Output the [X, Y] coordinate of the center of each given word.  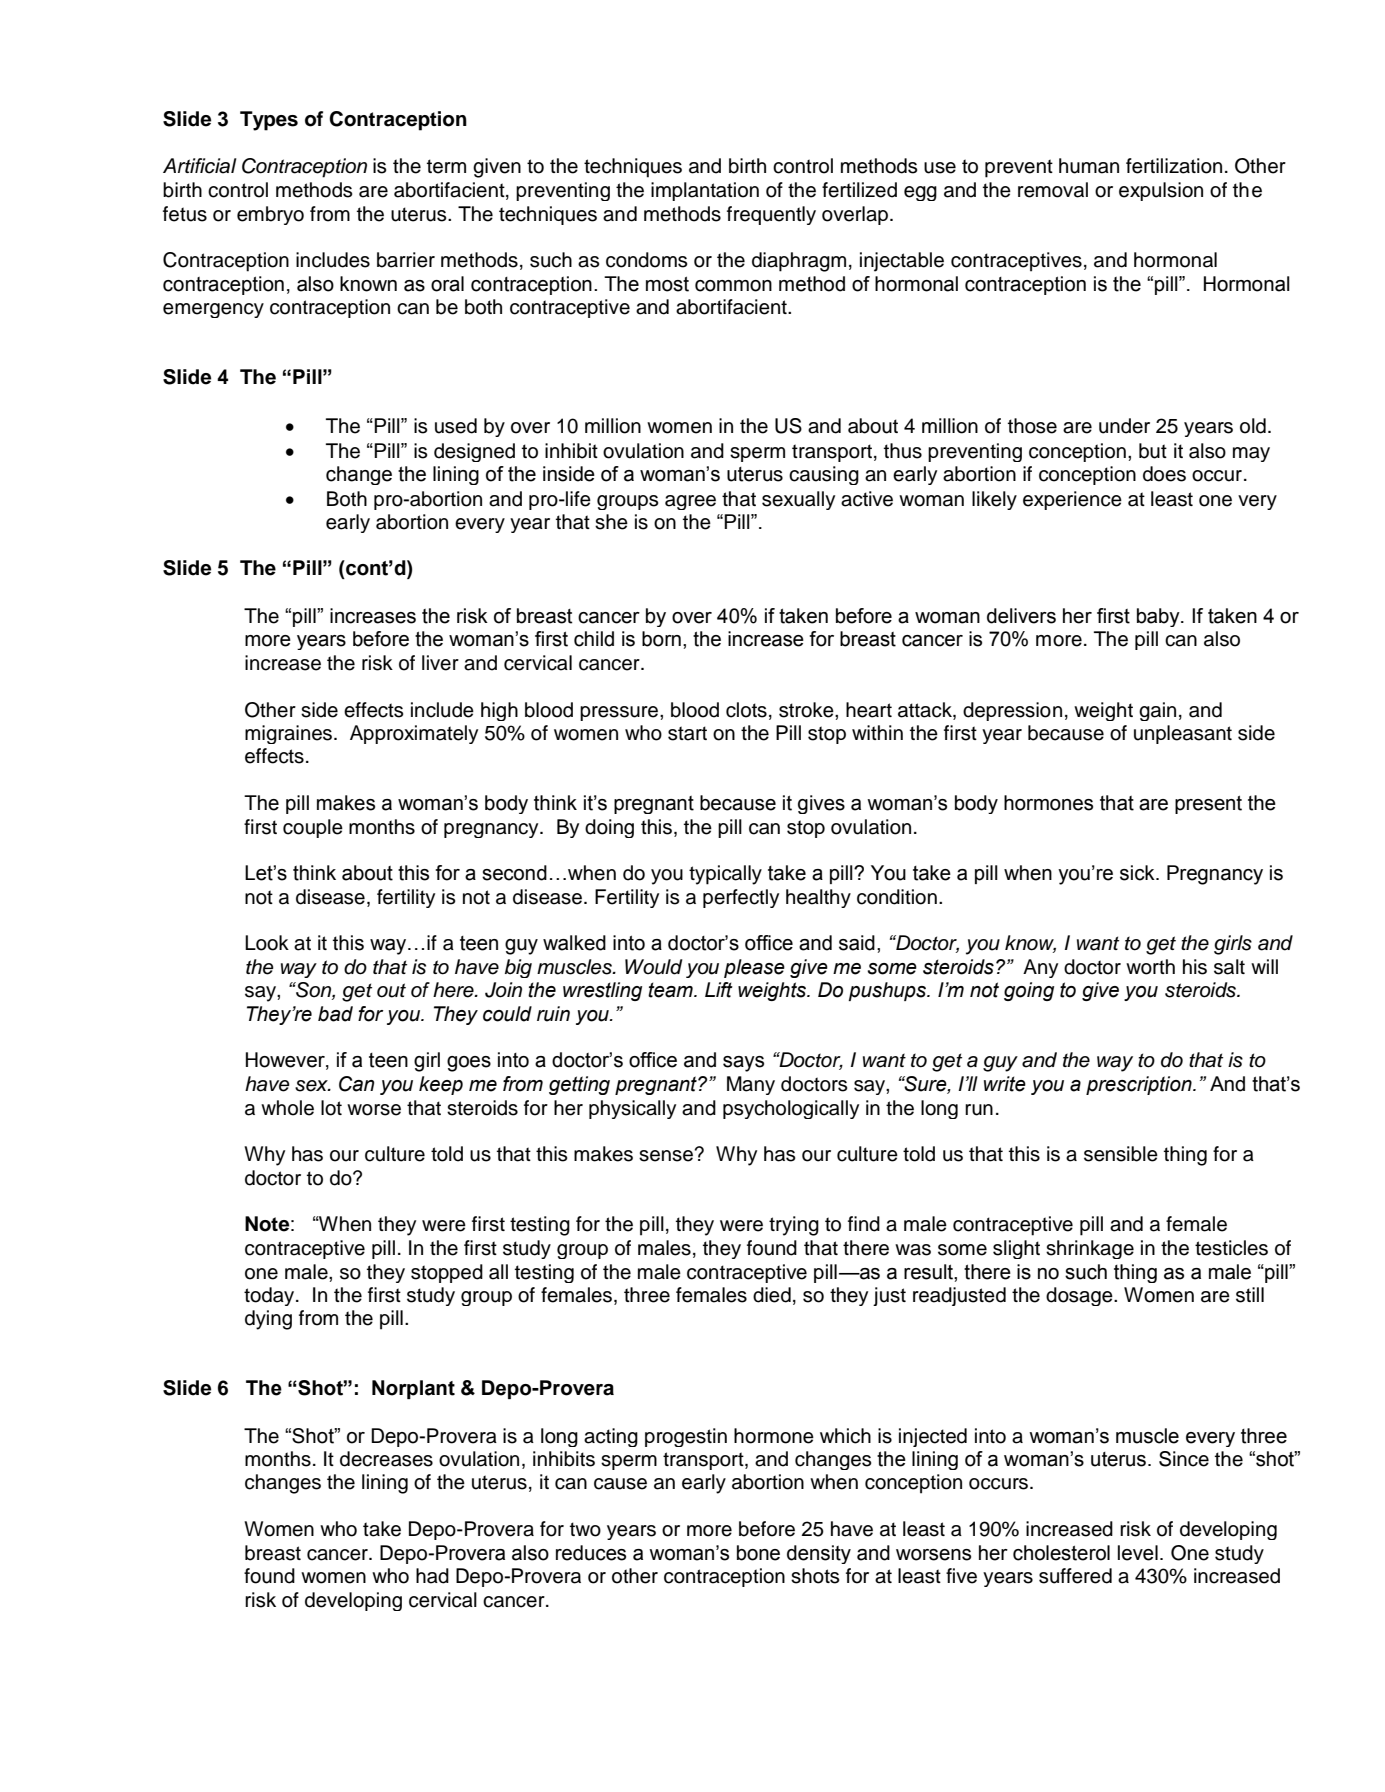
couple [313, 828]
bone [758, 1553]
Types [269, 121]
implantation [705, 191]
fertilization [1174, 166]
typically [725, 875]
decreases [386, 1459]
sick [1138, 873]
